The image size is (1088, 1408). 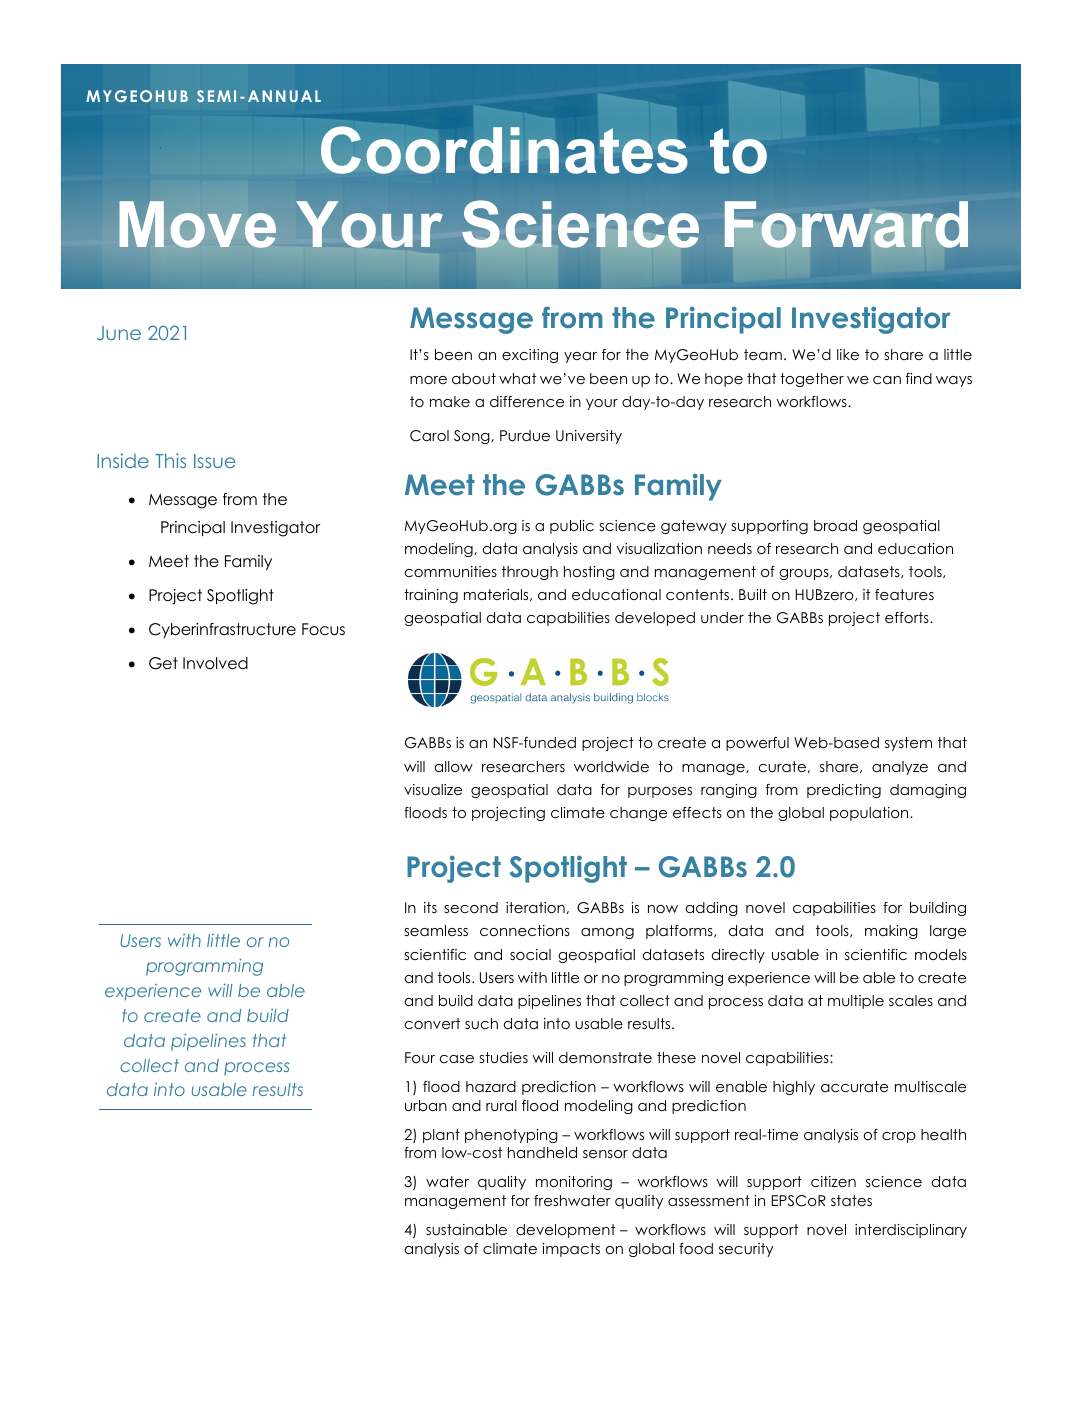 What do you see at coordinates (215, 663) in the screenshot?
I see `Involved` at bounding box center [215, 663].
